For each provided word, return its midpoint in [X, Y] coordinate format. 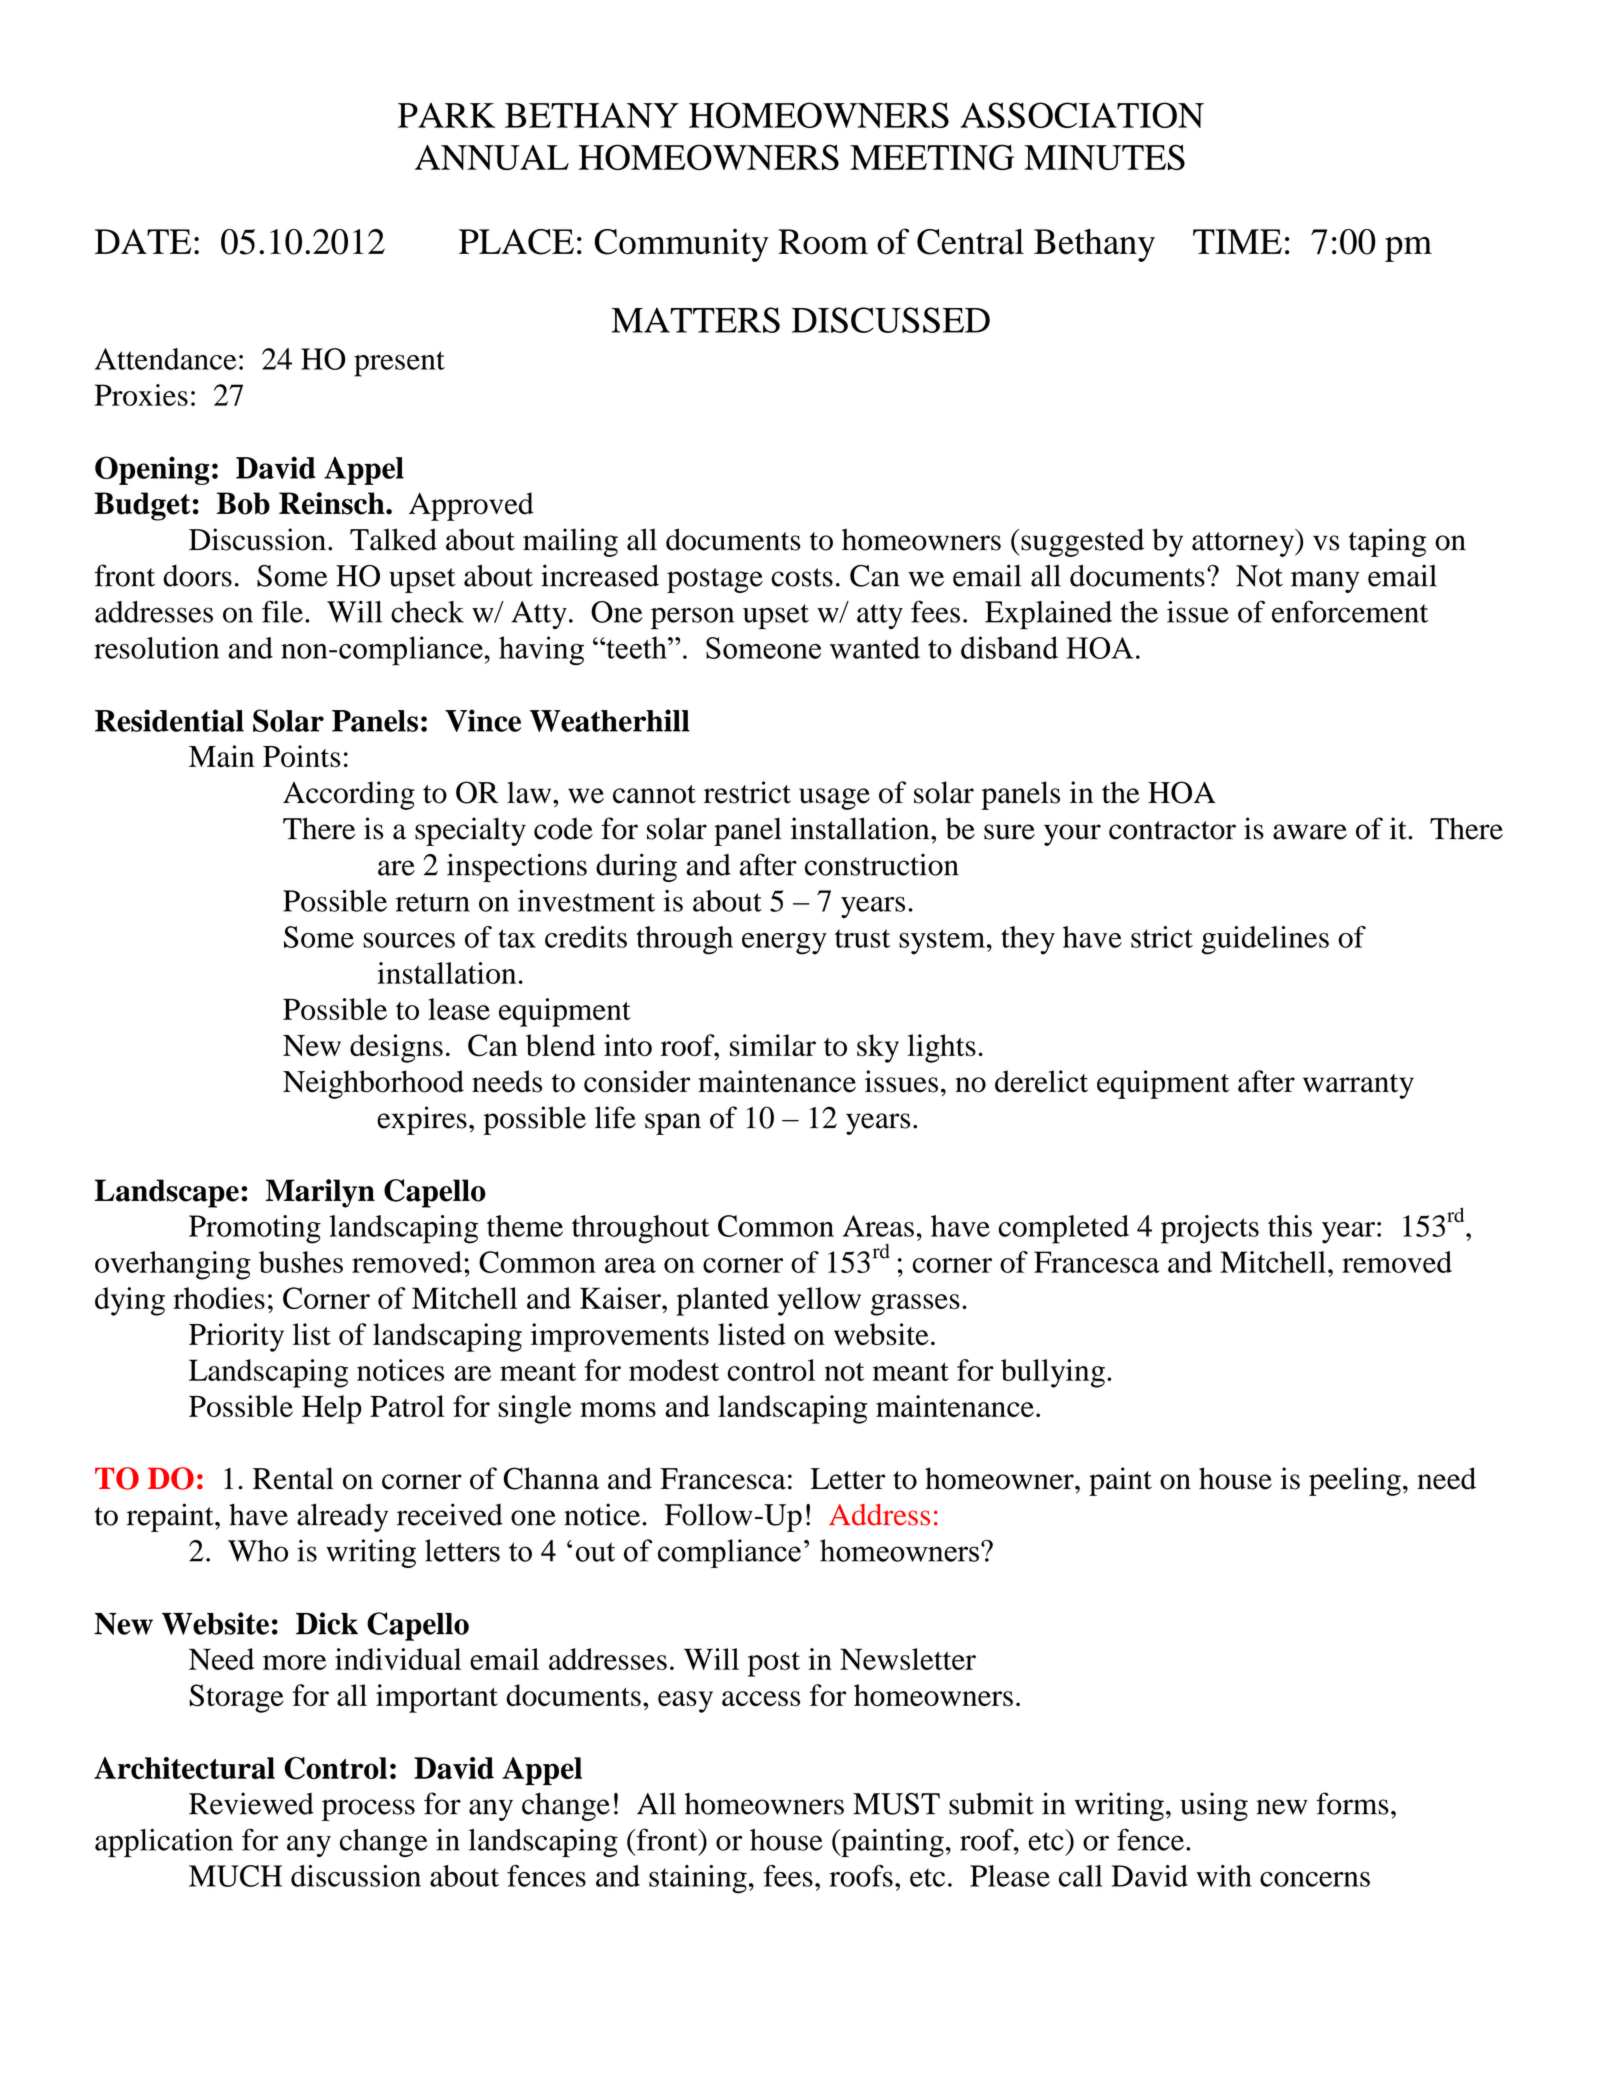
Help [332, 1409]
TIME [1237, 241]
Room [823, 242]
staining [698, 1879]
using [1214, 1806]
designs [396, 1048]
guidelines [1265, 940]
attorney [1244, 543]
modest [674, 1370]
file [282, 611]
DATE [143, 241]
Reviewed [251, 1803]
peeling [1355, 1481]
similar [773, 1045]
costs [802, 577]
